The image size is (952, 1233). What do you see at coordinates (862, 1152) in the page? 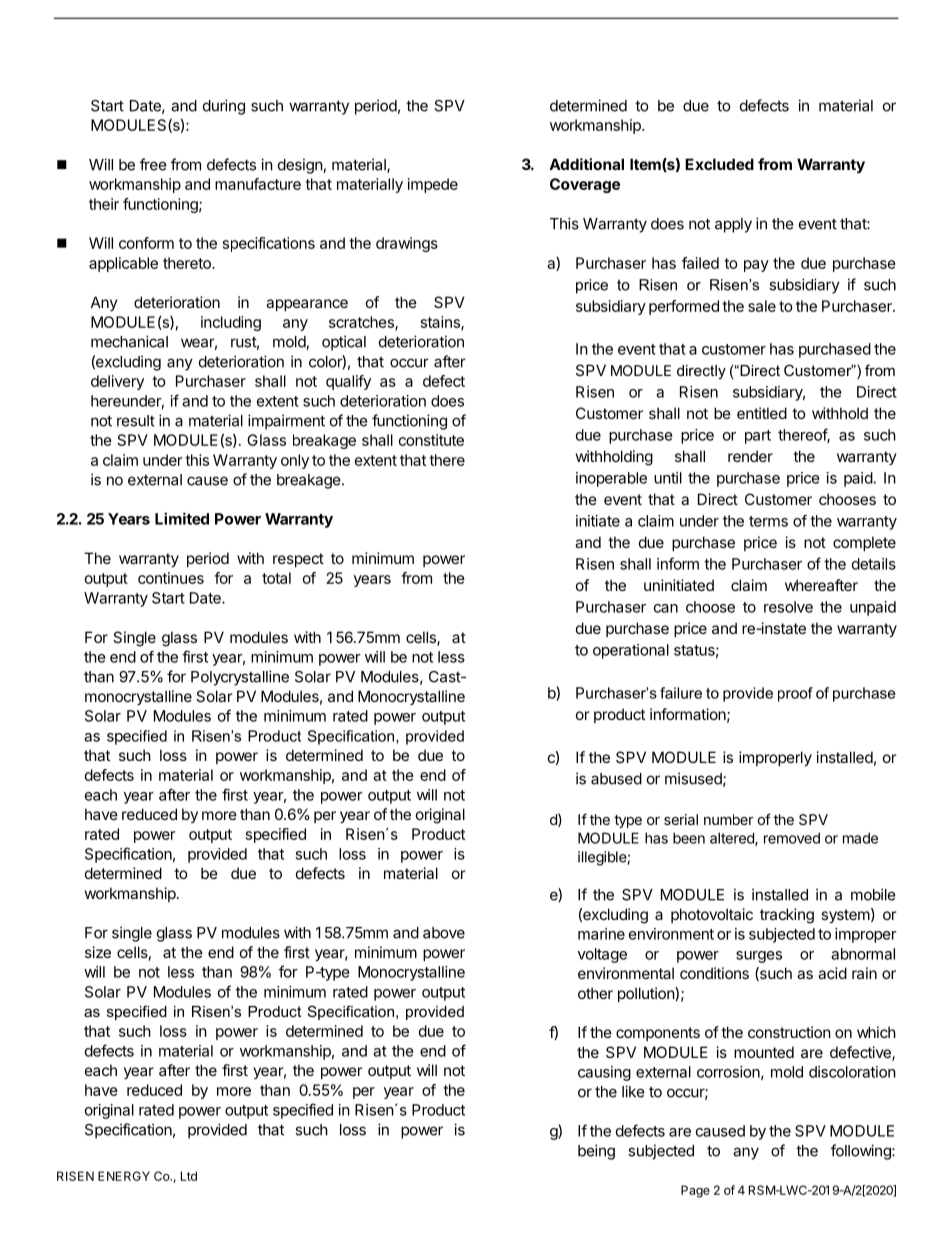
I see `following` at bounding box center [862, 1152].
